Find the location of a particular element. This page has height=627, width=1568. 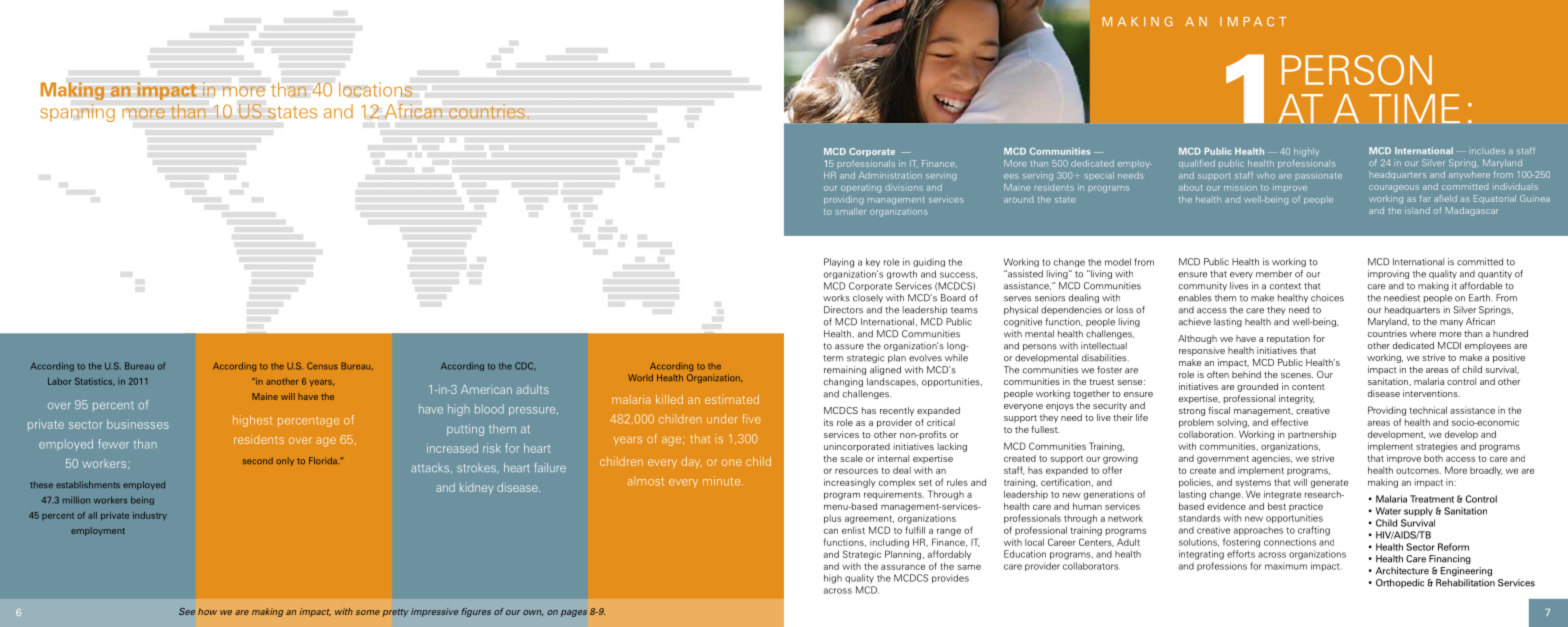

industry is located at coordinates (150, 516).
